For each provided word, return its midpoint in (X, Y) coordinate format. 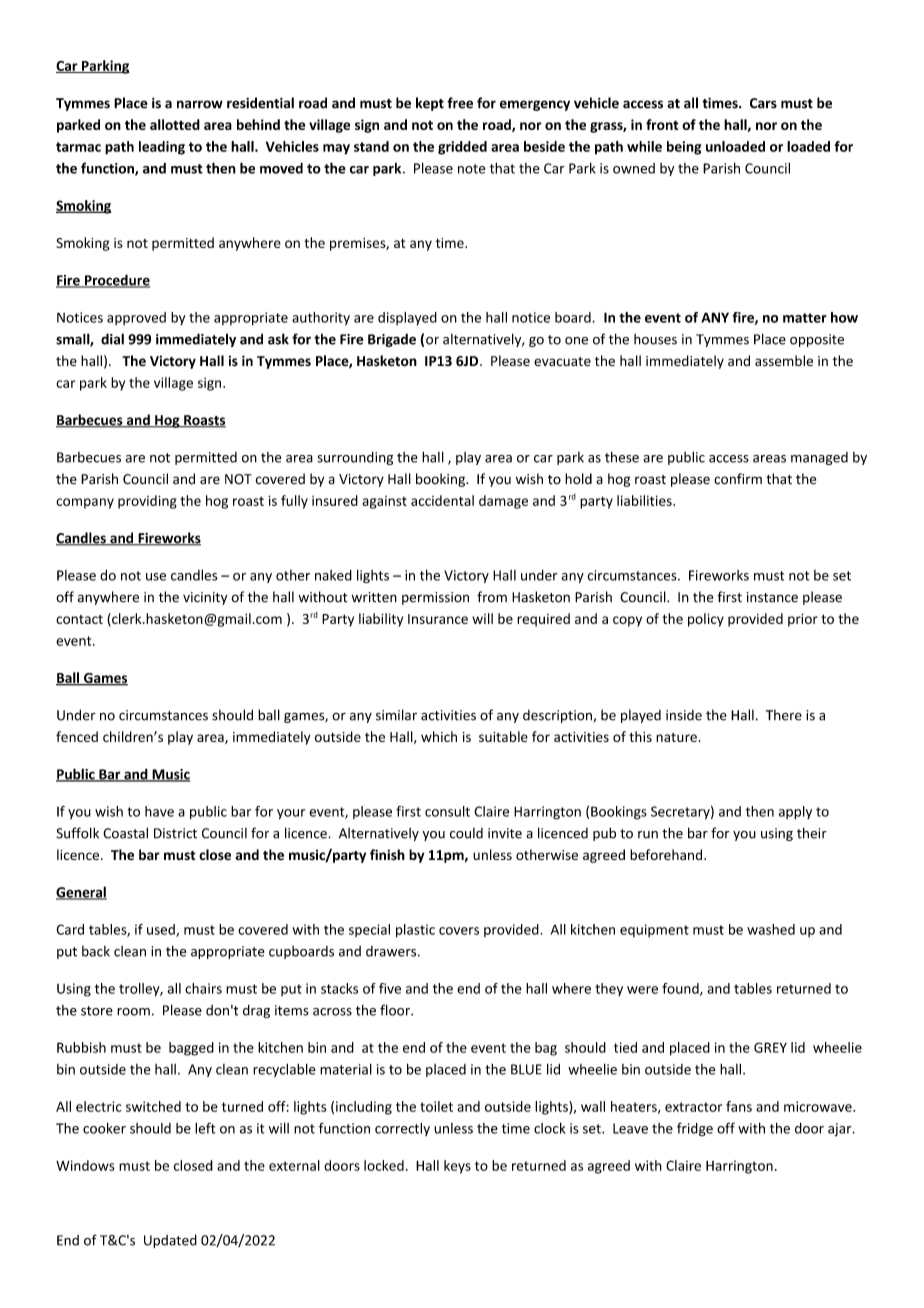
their (812, 833)
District (175, 833)
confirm (738, 479)
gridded (462, 148)
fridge (695, 1129)
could (466, 833)
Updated (170, 1241)
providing (147, 502)
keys (457, 1167)
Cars (763, 103)
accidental (442, 500)
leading (162, 148)
